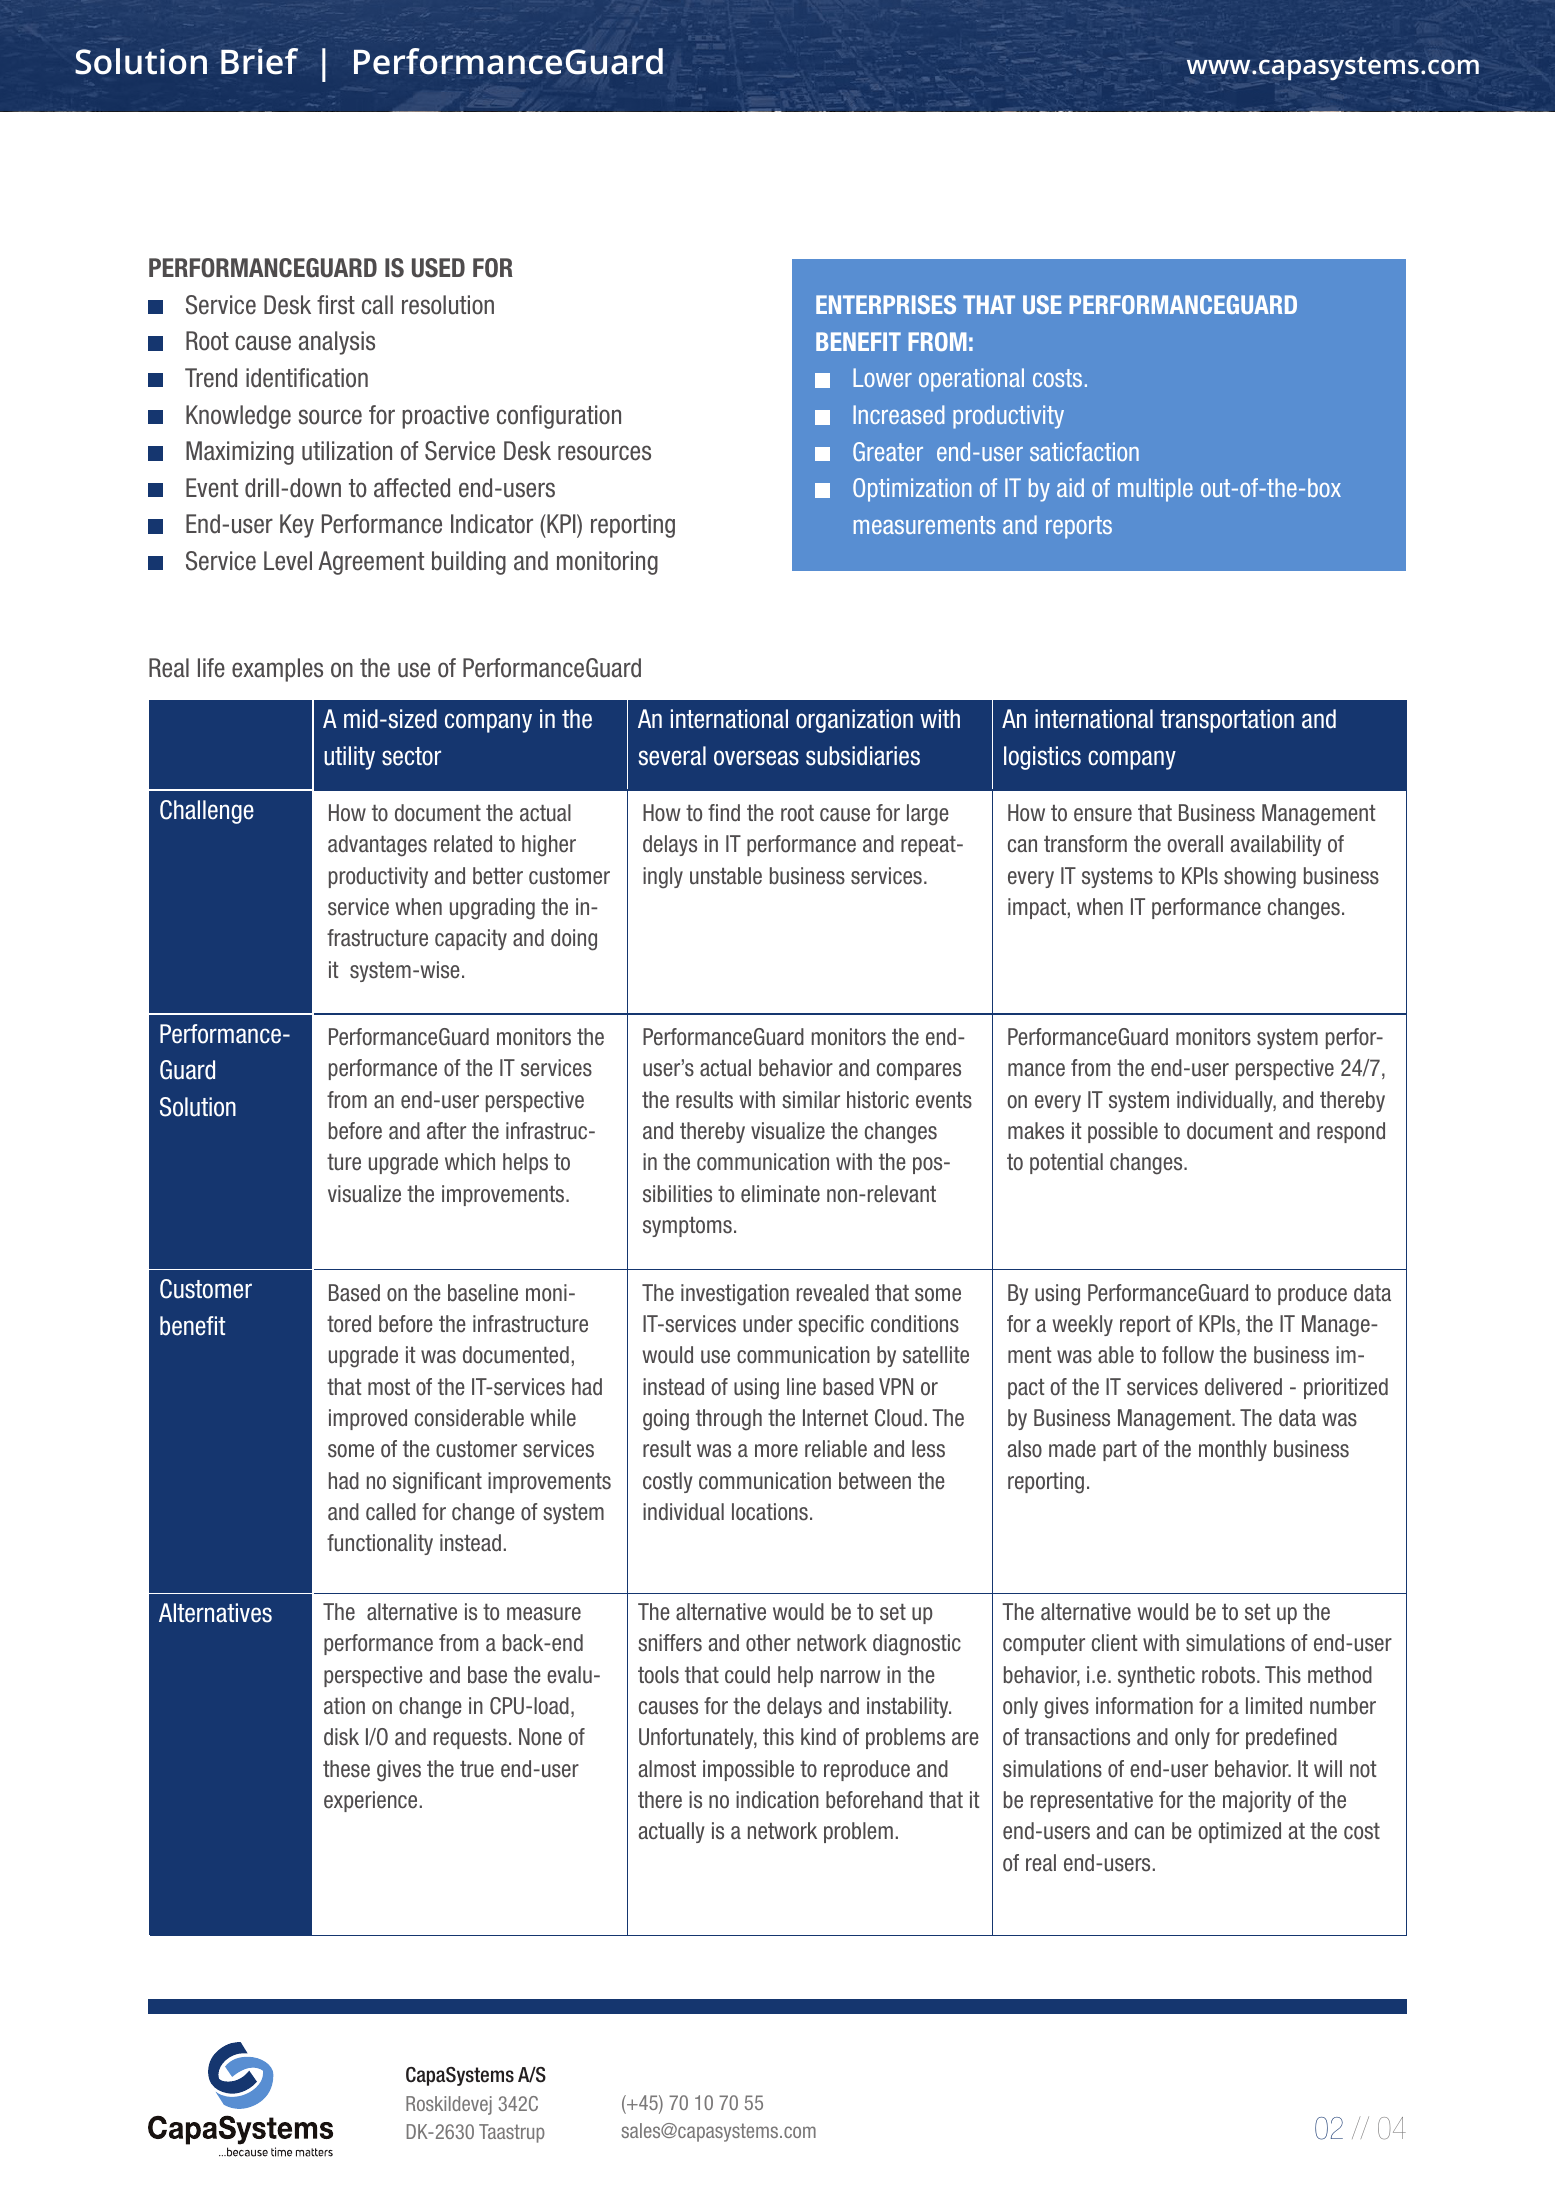  What do you see at coordinates (886, 304) in the image?
I see `ENTERPRISES` at bounding box center [886, 304].
